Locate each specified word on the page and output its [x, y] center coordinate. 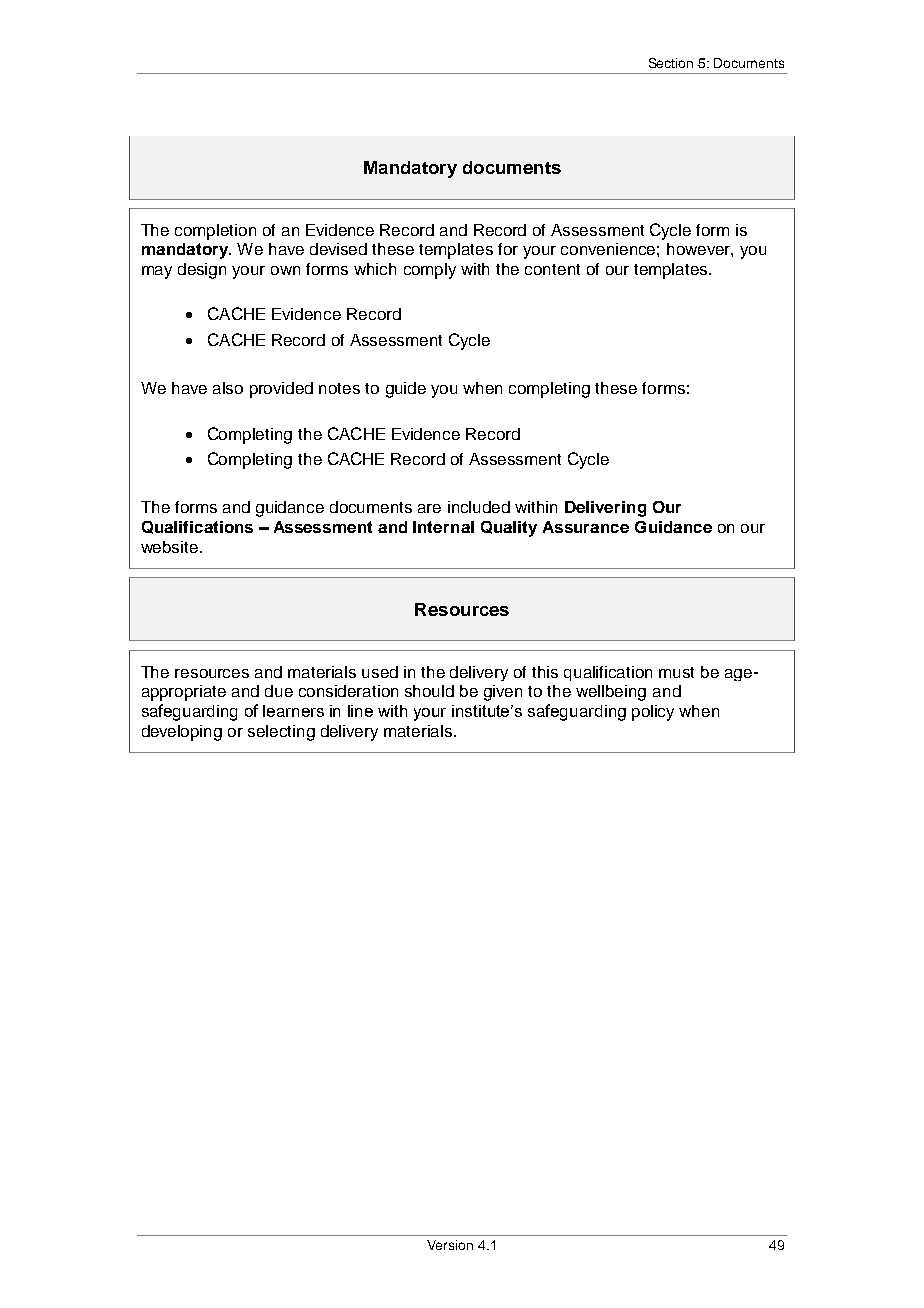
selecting [281, 733]
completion [215, 232]
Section [671, 63]
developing [182, 733]
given [503, 693]
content [552, 269]
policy [653, 713]
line [360, 711]
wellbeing [611, 693]
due [279, 691]
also [228, 388]
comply [430, 271]
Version [450, 1245]
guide [406, 390]
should [429, 691]
